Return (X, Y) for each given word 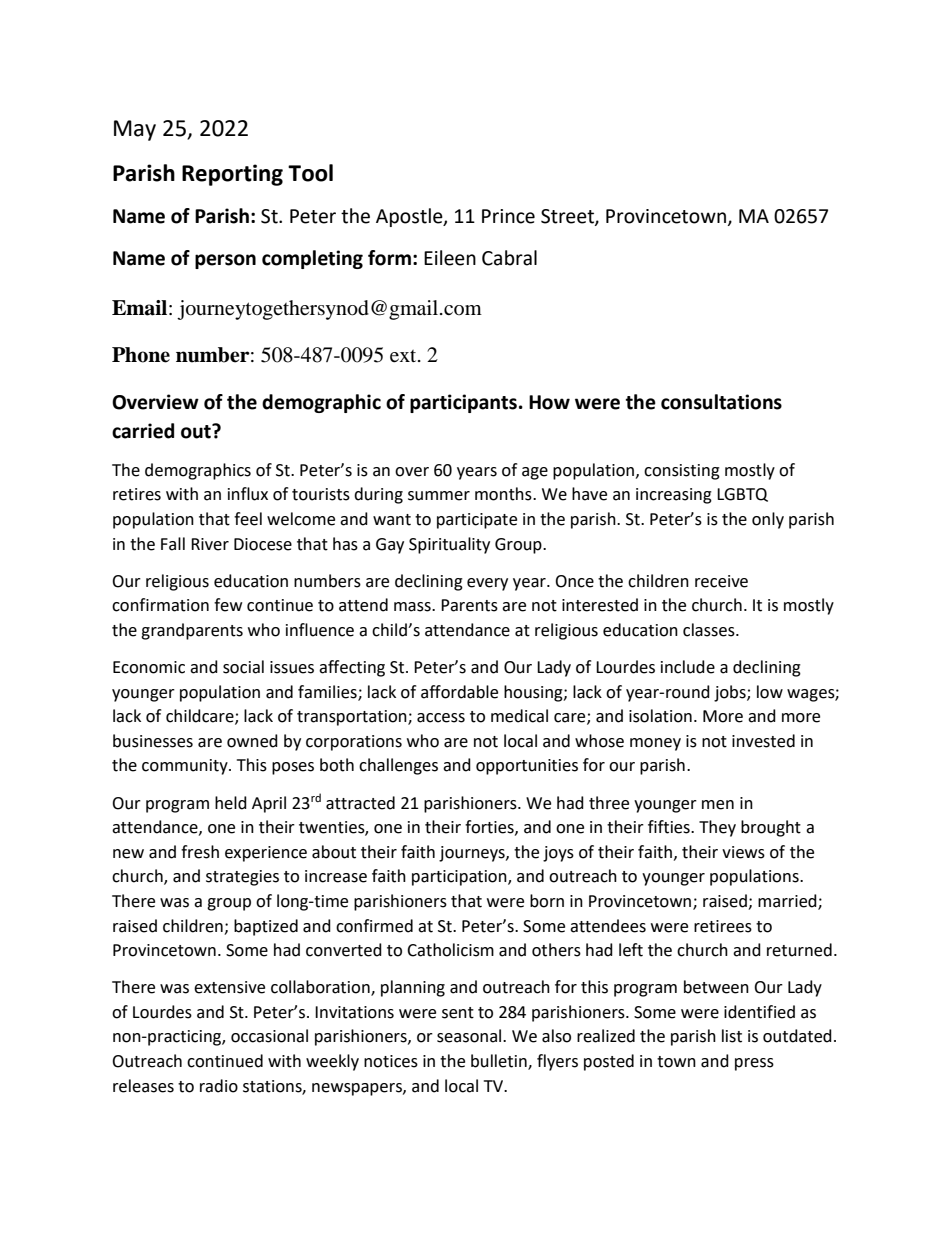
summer (439, 496)
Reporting (232, 175)
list (732, 1036)
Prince (508, 216)
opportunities (527, 767)
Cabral (509, 258)
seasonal (470, 1036)
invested (763, 741)
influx (248, 494)
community (186, 767)
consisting (682, 472)
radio (219, 1086)
